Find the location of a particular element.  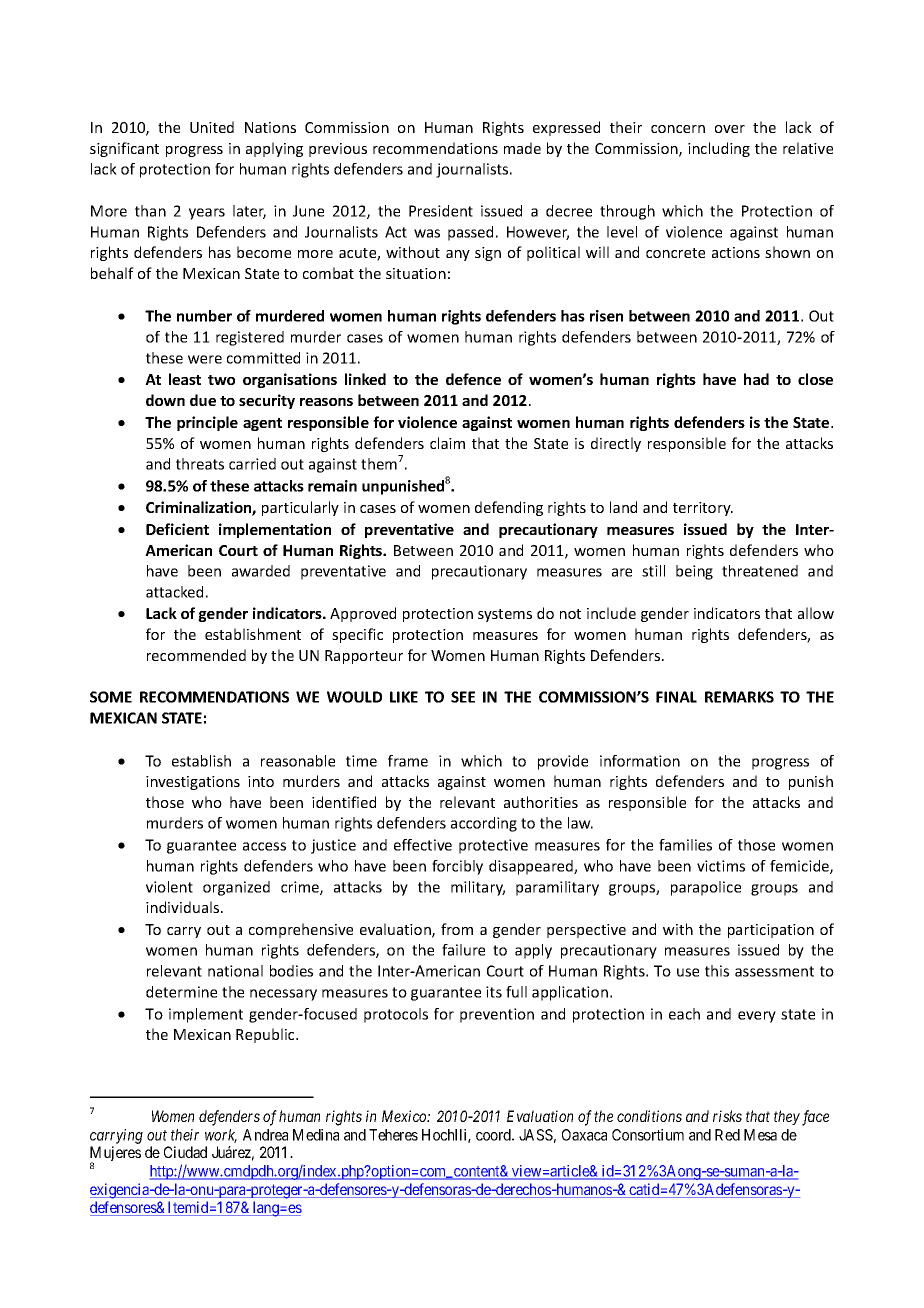

made is located at coordinates (522, 148).
